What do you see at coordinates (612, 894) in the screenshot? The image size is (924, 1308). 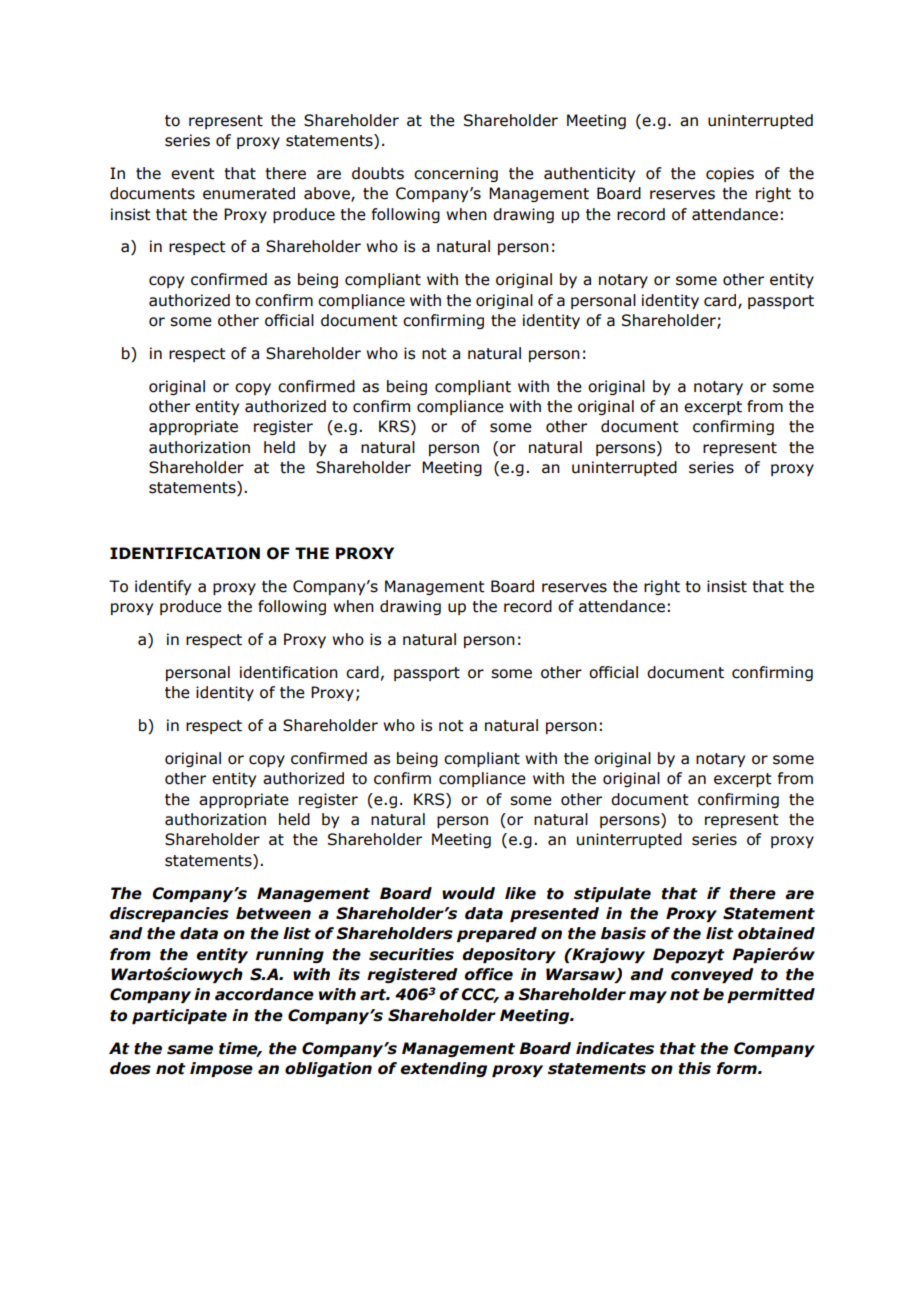 I see `stipulate` at bounding box center [612, 894].
